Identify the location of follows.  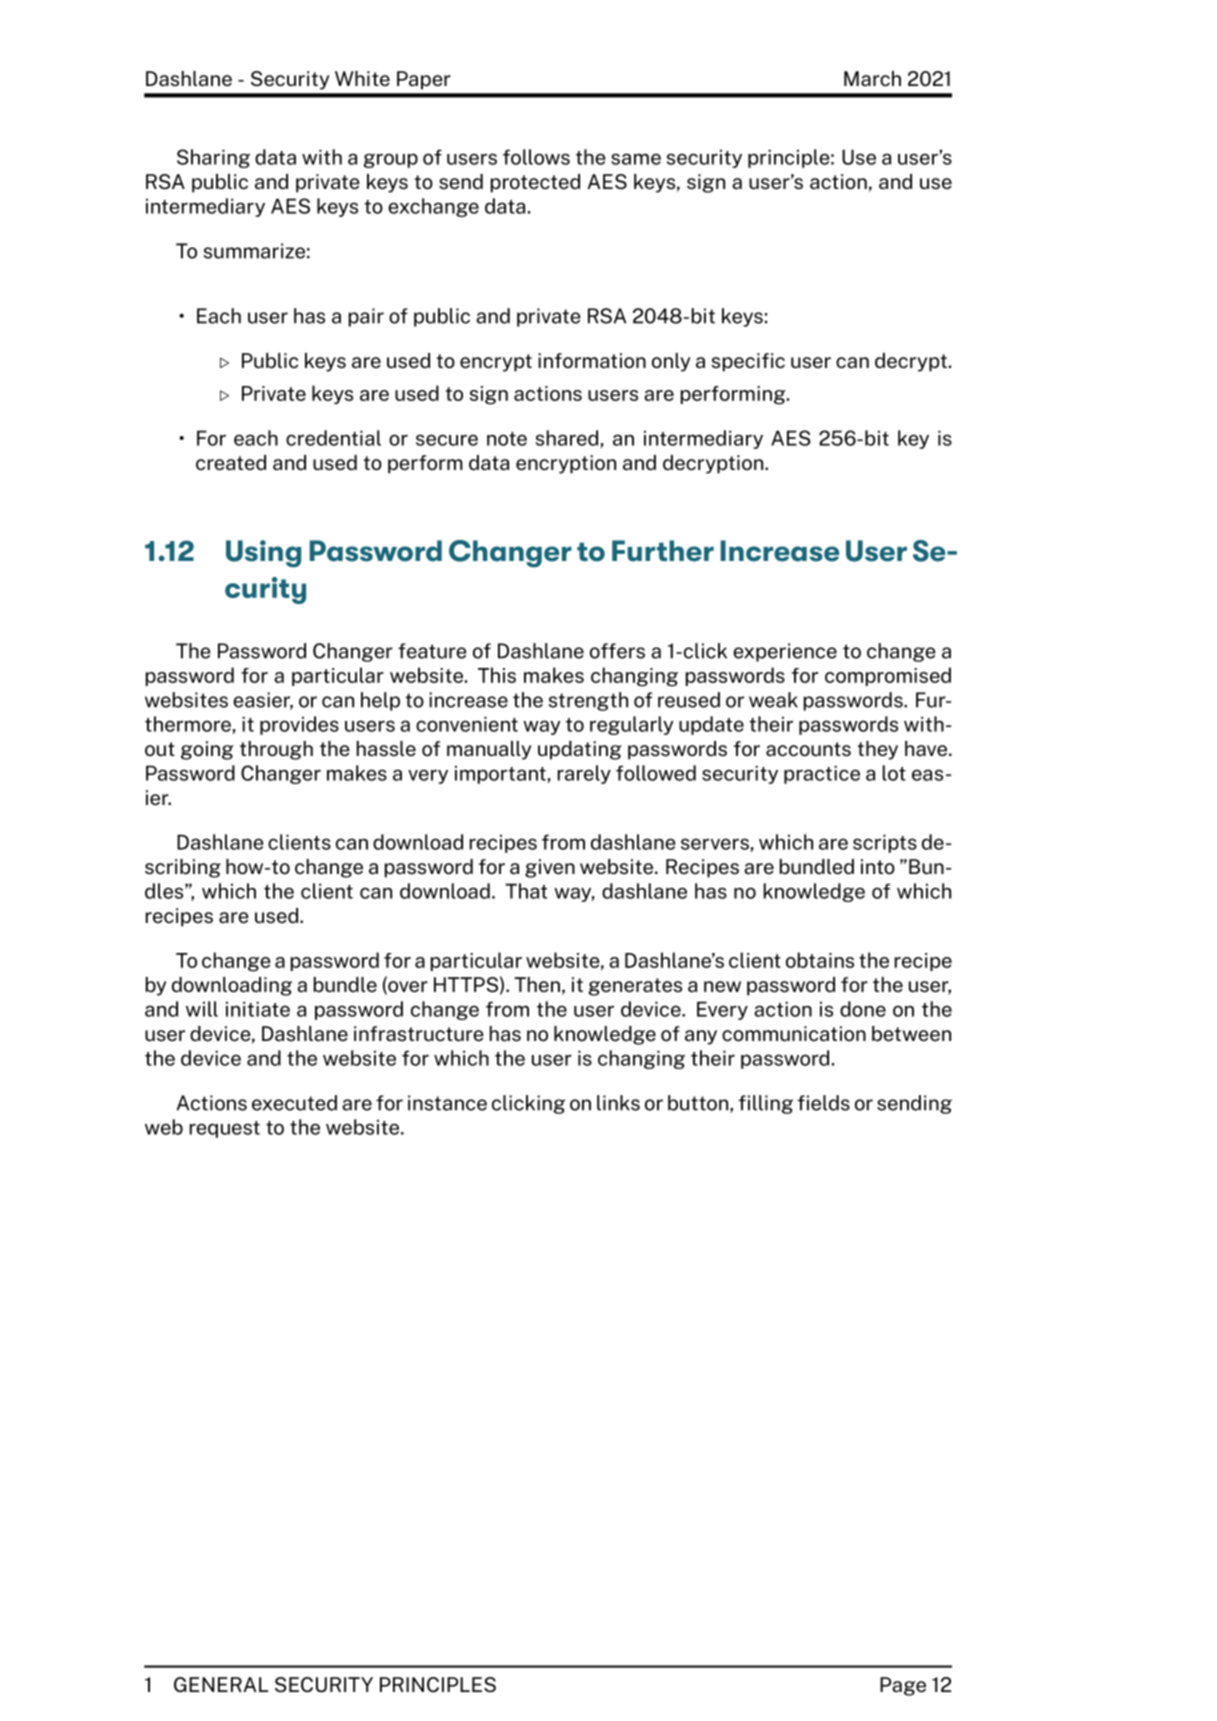
(536, 157).
